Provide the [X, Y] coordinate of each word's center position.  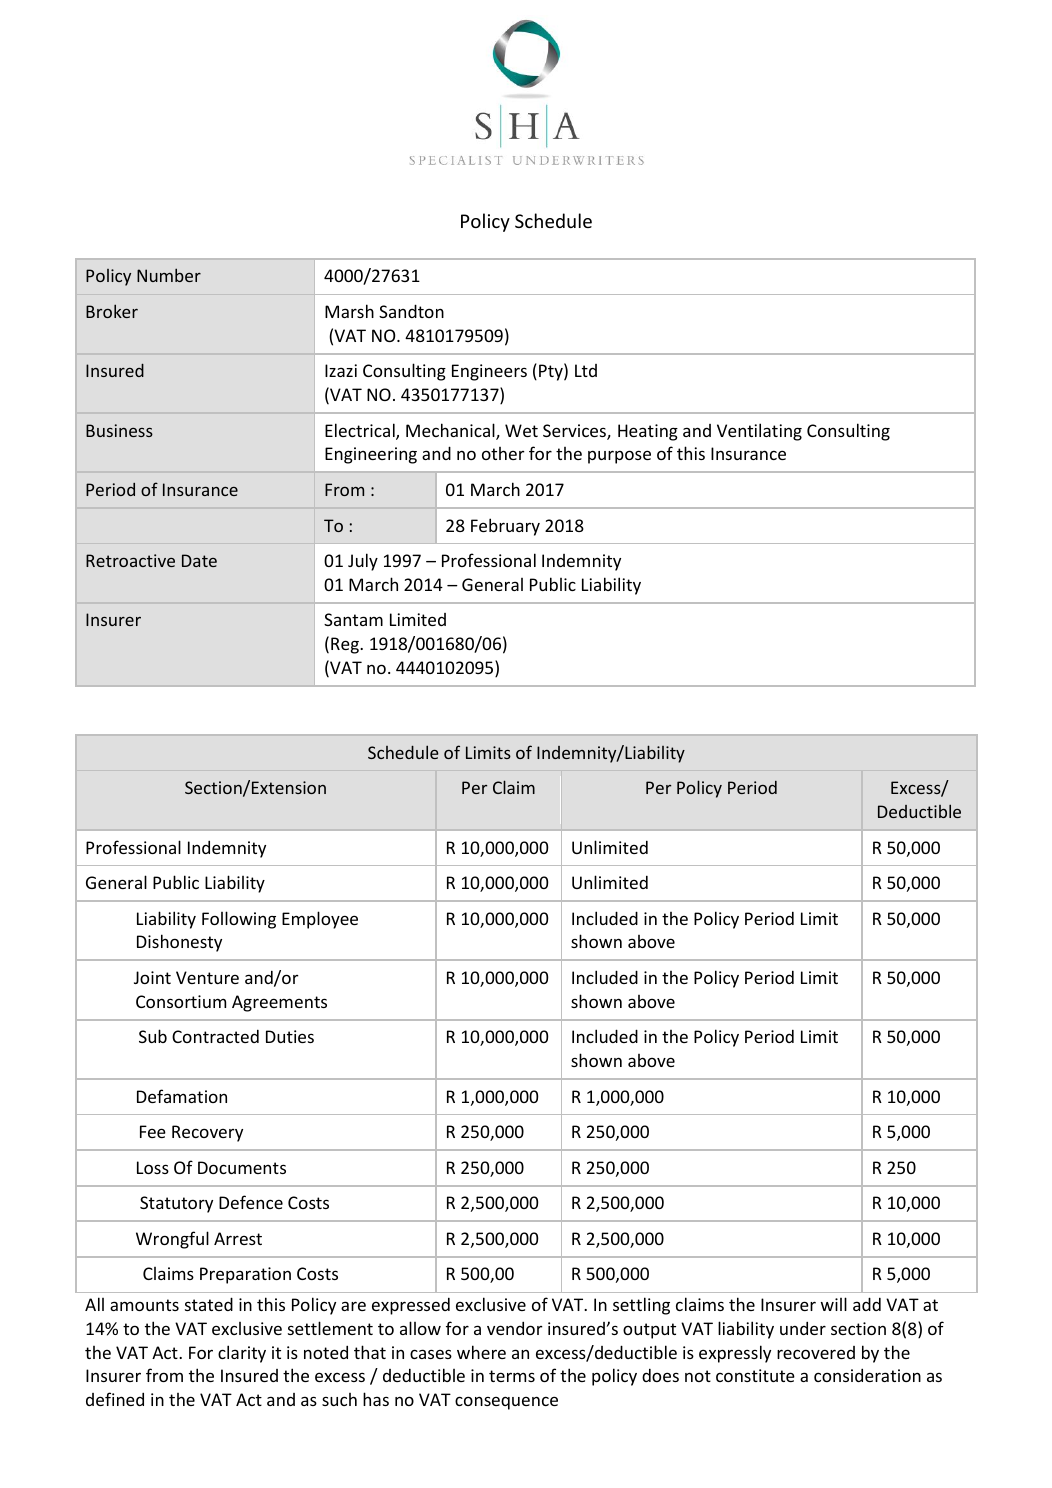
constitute [755, 1375]
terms [512, 1376]
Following [239, 920]
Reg [346, 645]
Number [169, 275]
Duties [290, 1036]
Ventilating [759, 432]
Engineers [489, 372]
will [834, 1304]
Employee [320, 920]
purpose [619, 457]
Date [199, 560]
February [505, 527]
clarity [242, 1354]
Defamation [182, 1096]
